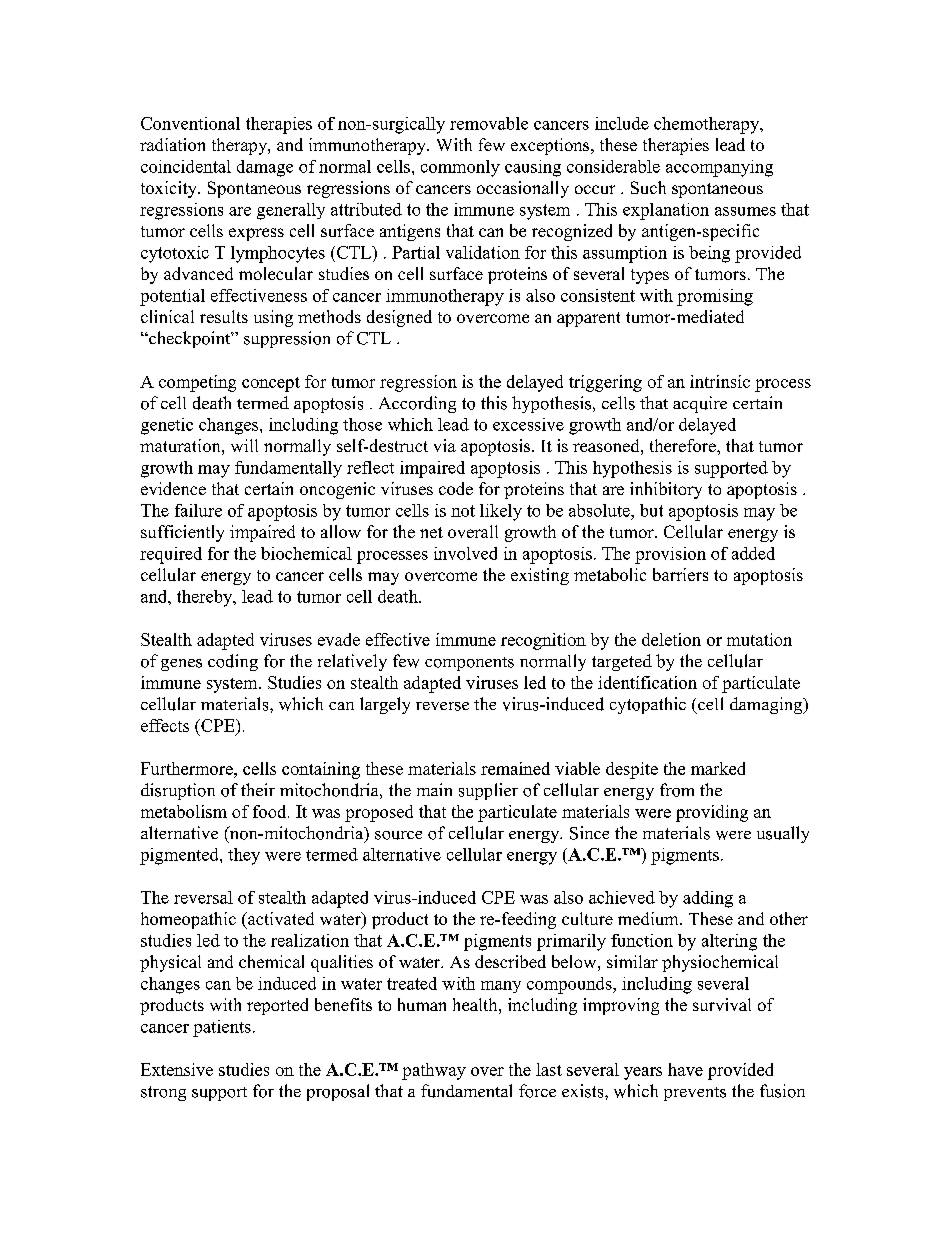 This image has height=1233, width=952. I want to click on accompanying, so click(719, 168).
